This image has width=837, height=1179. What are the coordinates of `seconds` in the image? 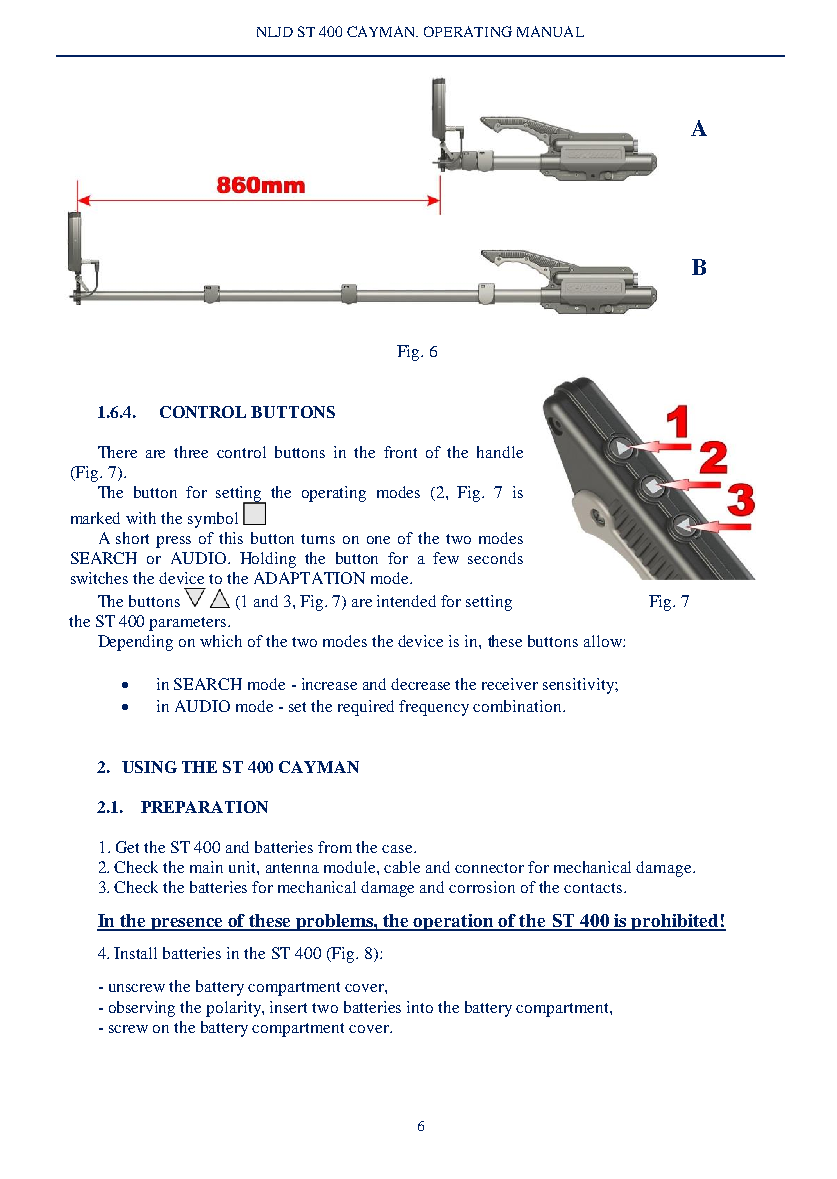 It's located at (495, 558).
